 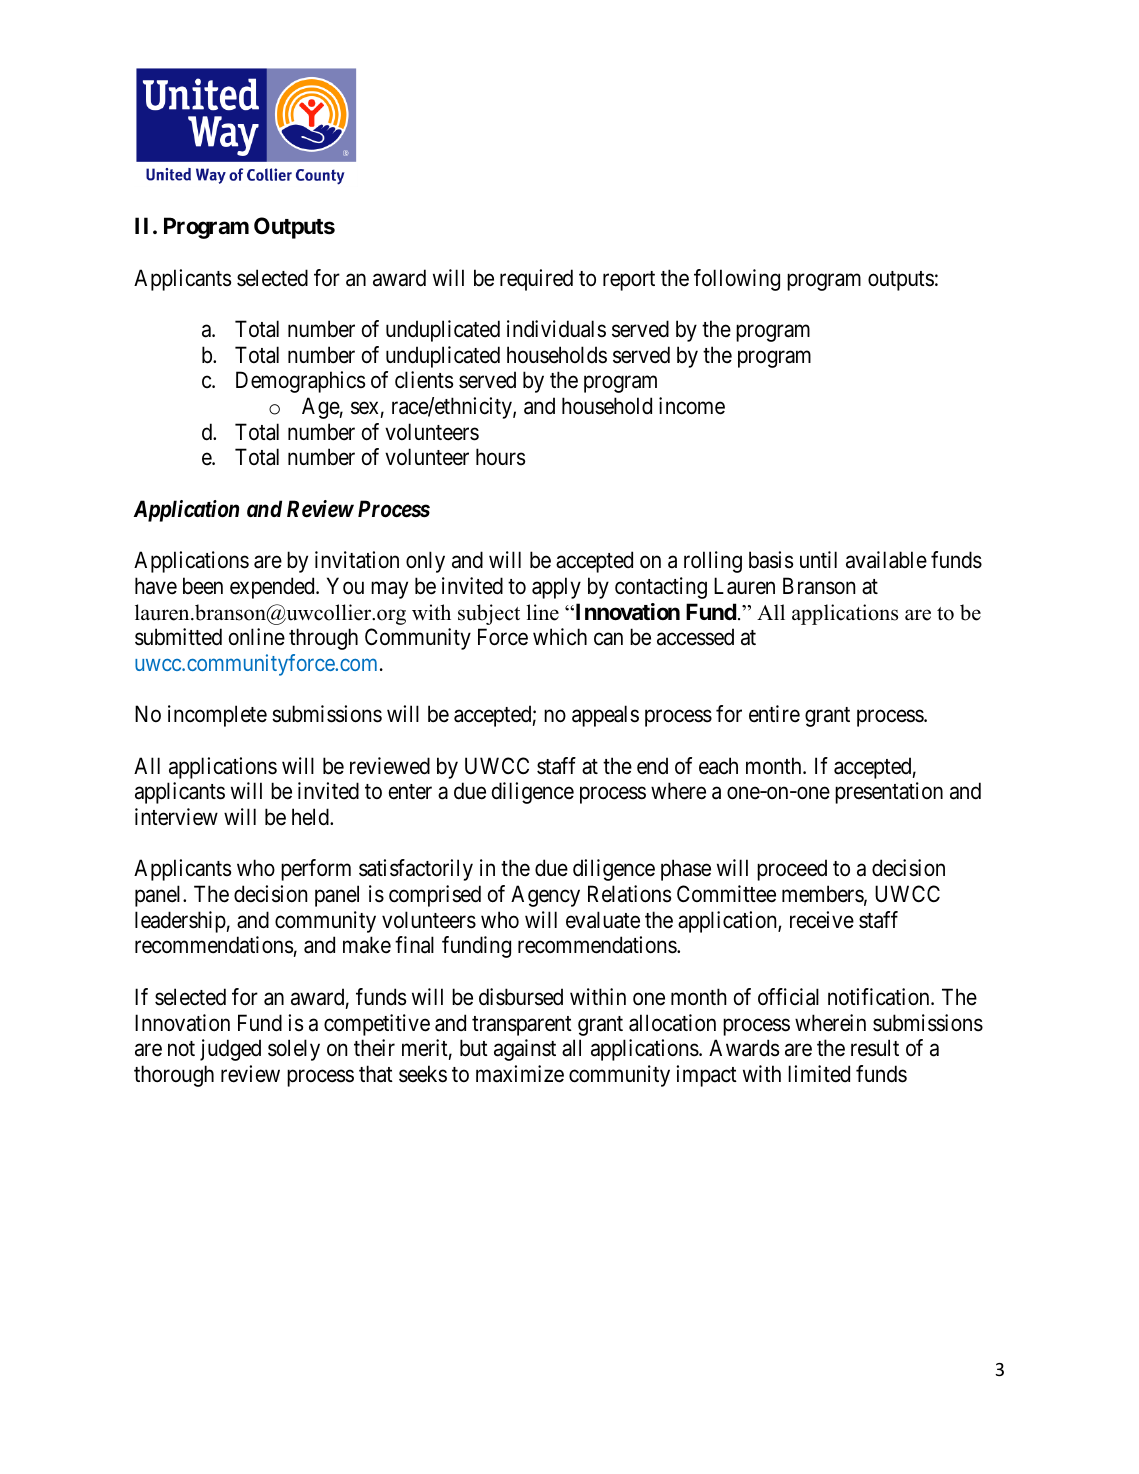 What do you see at coordinates (737, 280) in the screenshot?
I see `following` at bounding box center [737, 280].
